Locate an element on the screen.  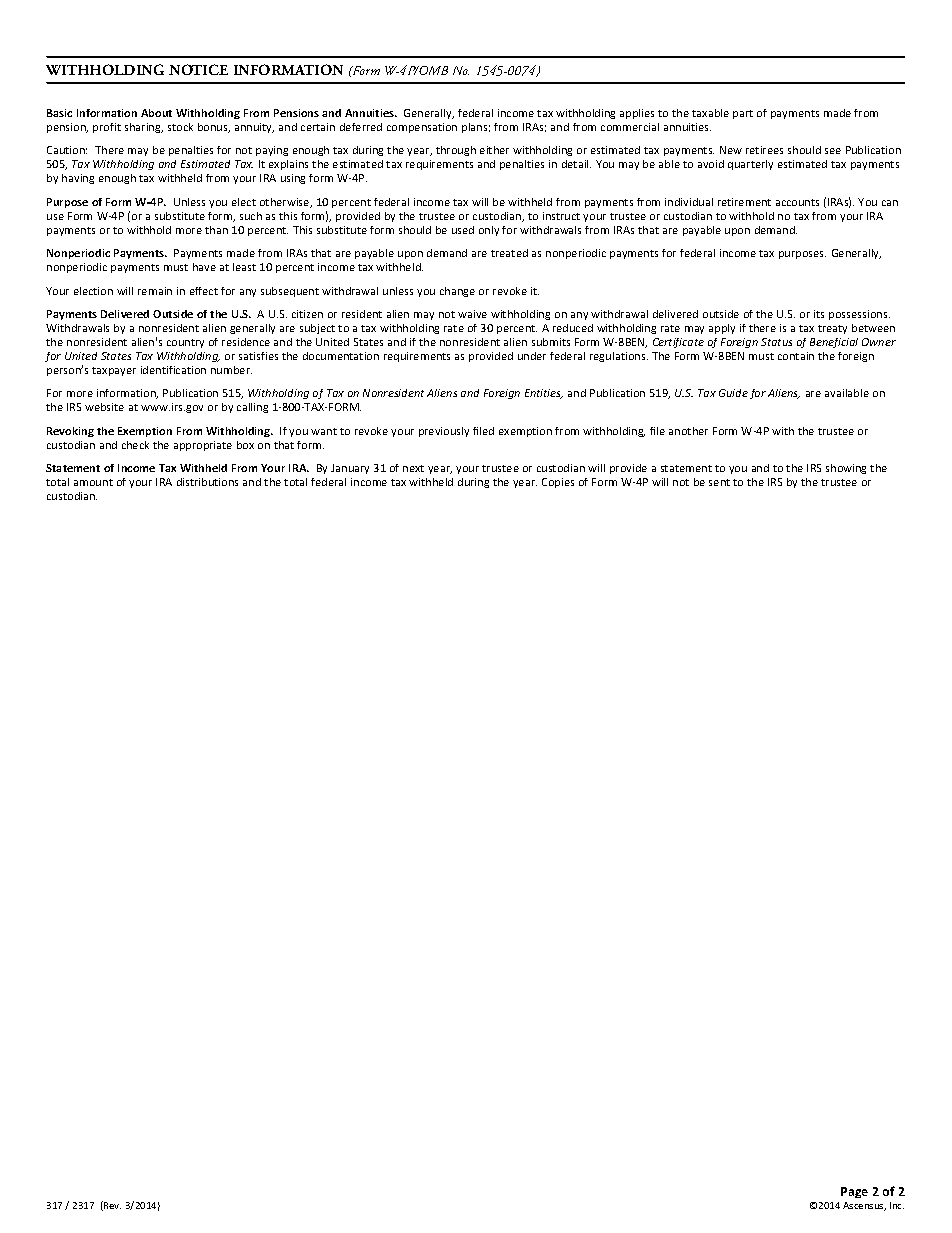
About is located at coordinates (156, 113).
